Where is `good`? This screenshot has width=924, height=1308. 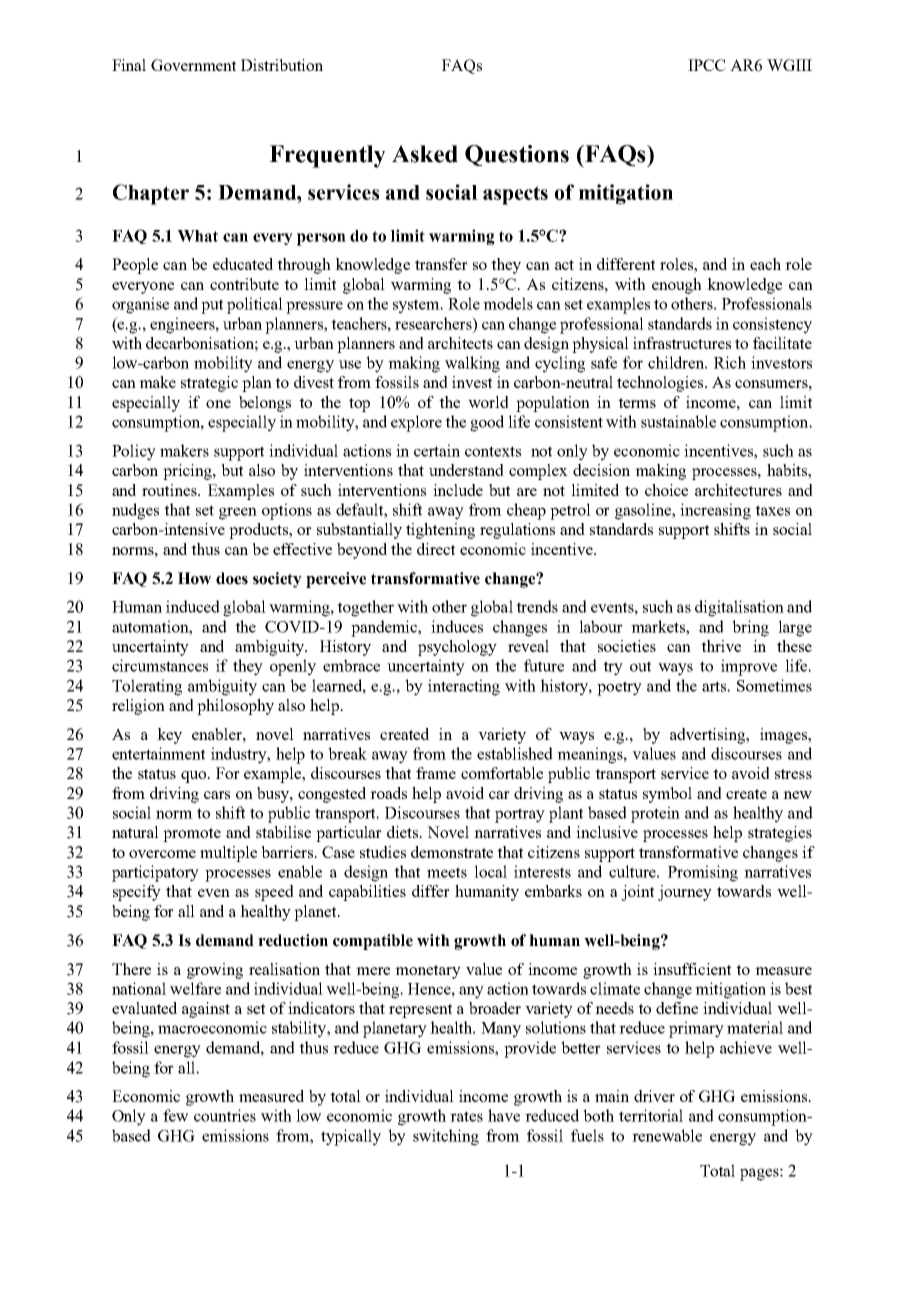 good is located at coordinates (487, 423).
